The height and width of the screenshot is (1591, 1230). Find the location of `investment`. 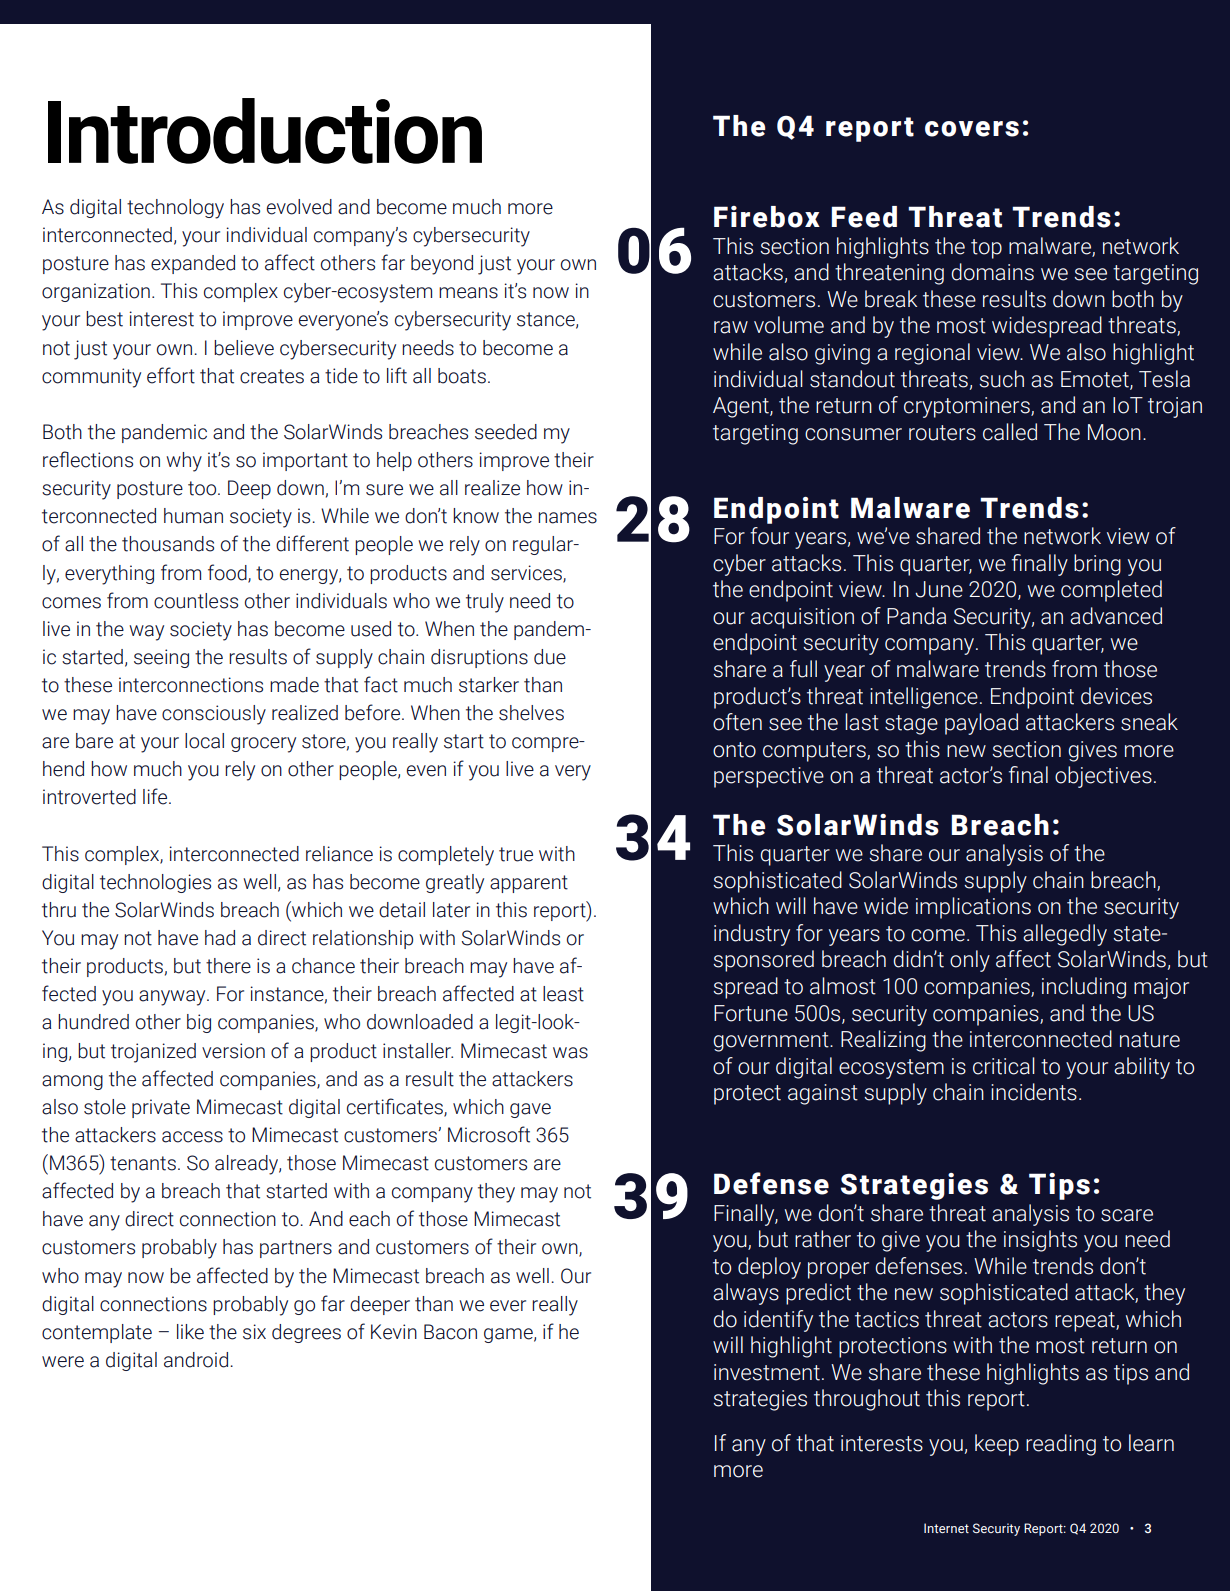

investment is located at coordinates (767, 1372).
